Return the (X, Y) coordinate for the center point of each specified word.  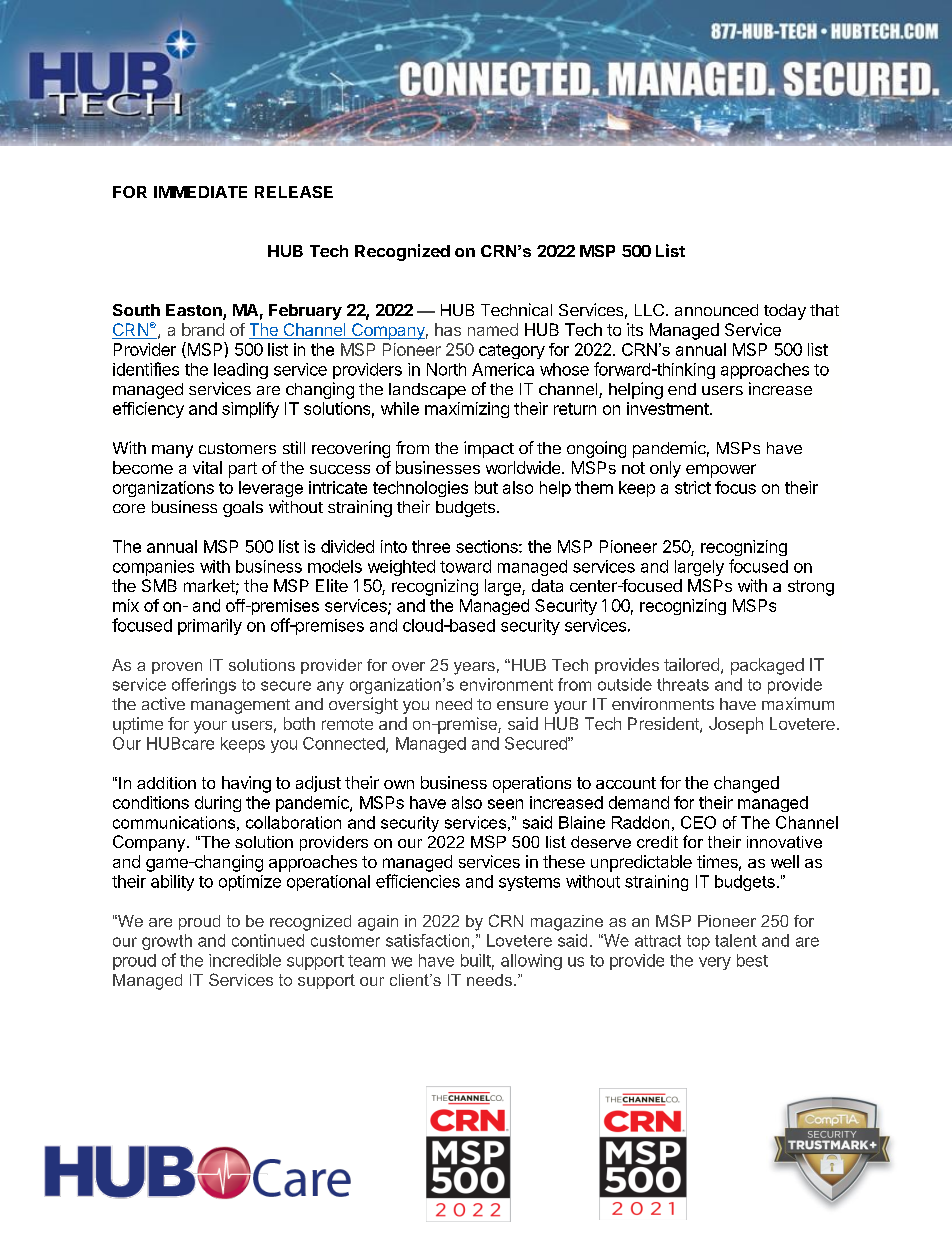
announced (716, 310)
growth (167, 942)
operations (532, 784)
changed (746, 784)
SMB (159, 585)
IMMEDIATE (200, 192)
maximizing (467, 410)
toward (465, 566)
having (246, 784)
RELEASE (294, 192)
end (682, 389)
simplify (250, 410)
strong (811, 588)
